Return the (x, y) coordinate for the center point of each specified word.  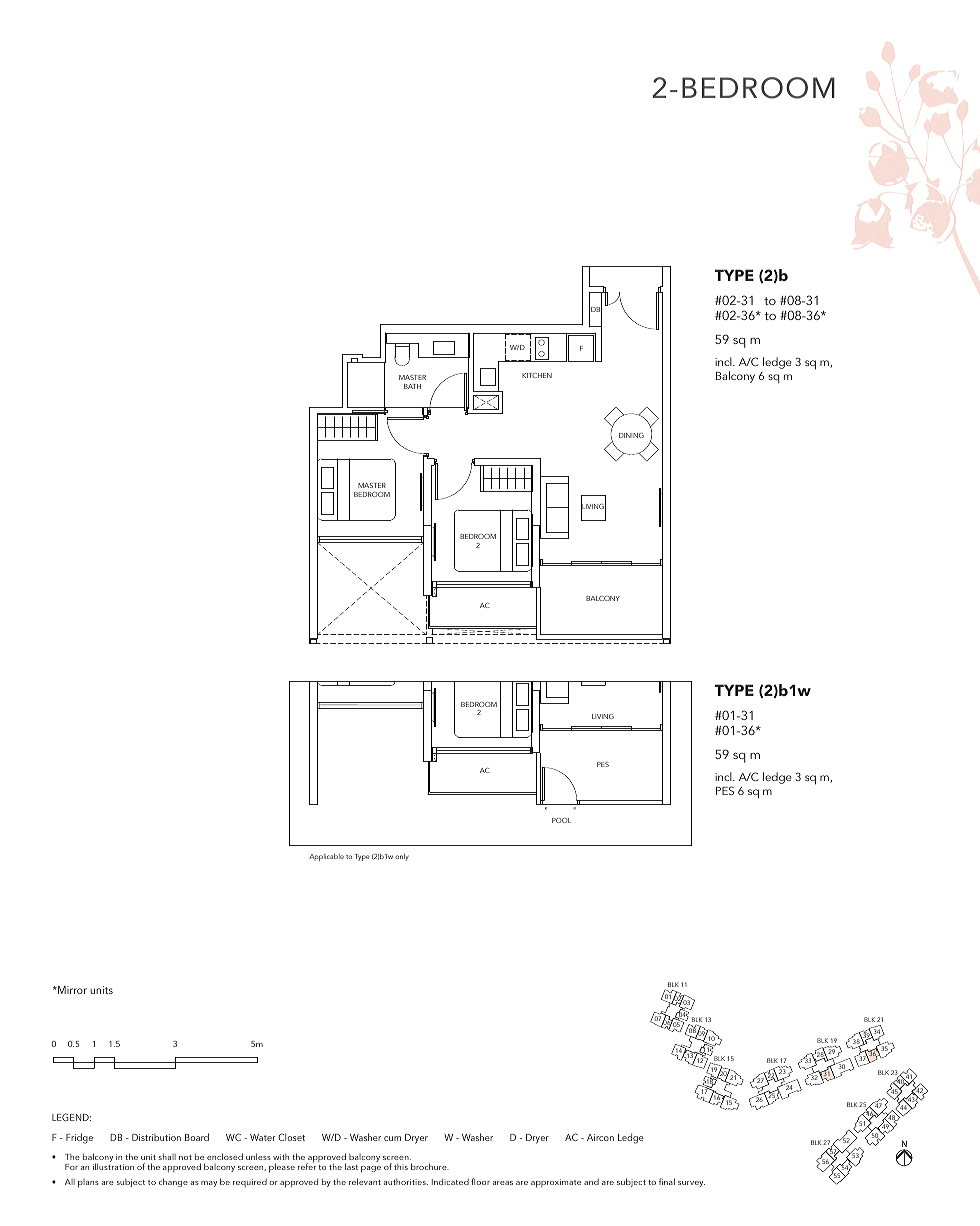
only (402, 857)
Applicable (326, 857)
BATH (412, 386)
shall (167, 1156)
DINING (631, 435)
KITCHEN (537, 375)
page (371, 1169)
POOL (561, 820)
